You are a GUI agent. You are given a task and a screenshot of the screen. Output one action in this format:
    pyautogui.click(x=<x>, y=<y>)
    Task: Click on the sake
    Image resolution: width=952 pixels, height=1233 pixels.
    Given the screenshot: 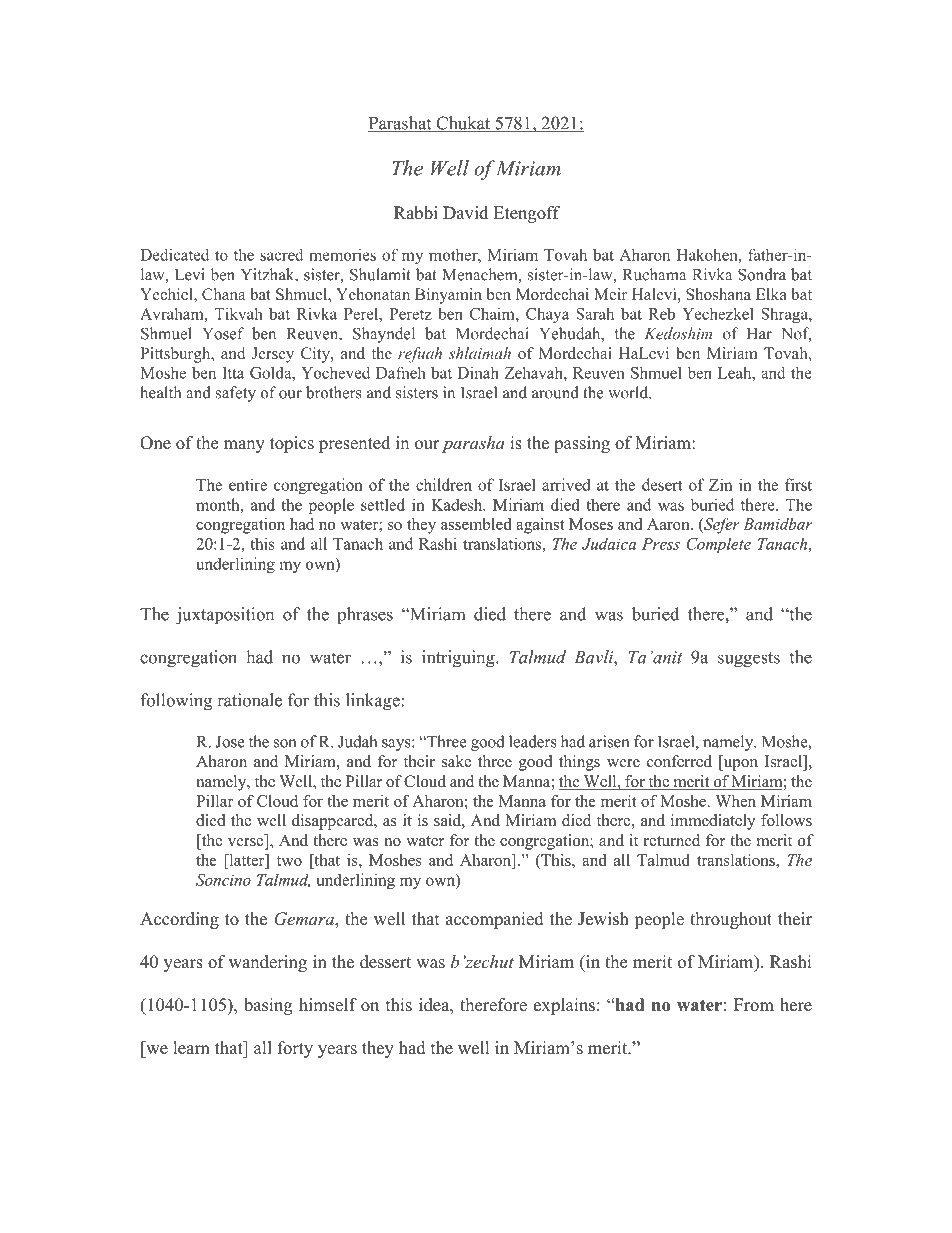 What is the action you would take?
    pyautogui.click(x=456, y=761)
